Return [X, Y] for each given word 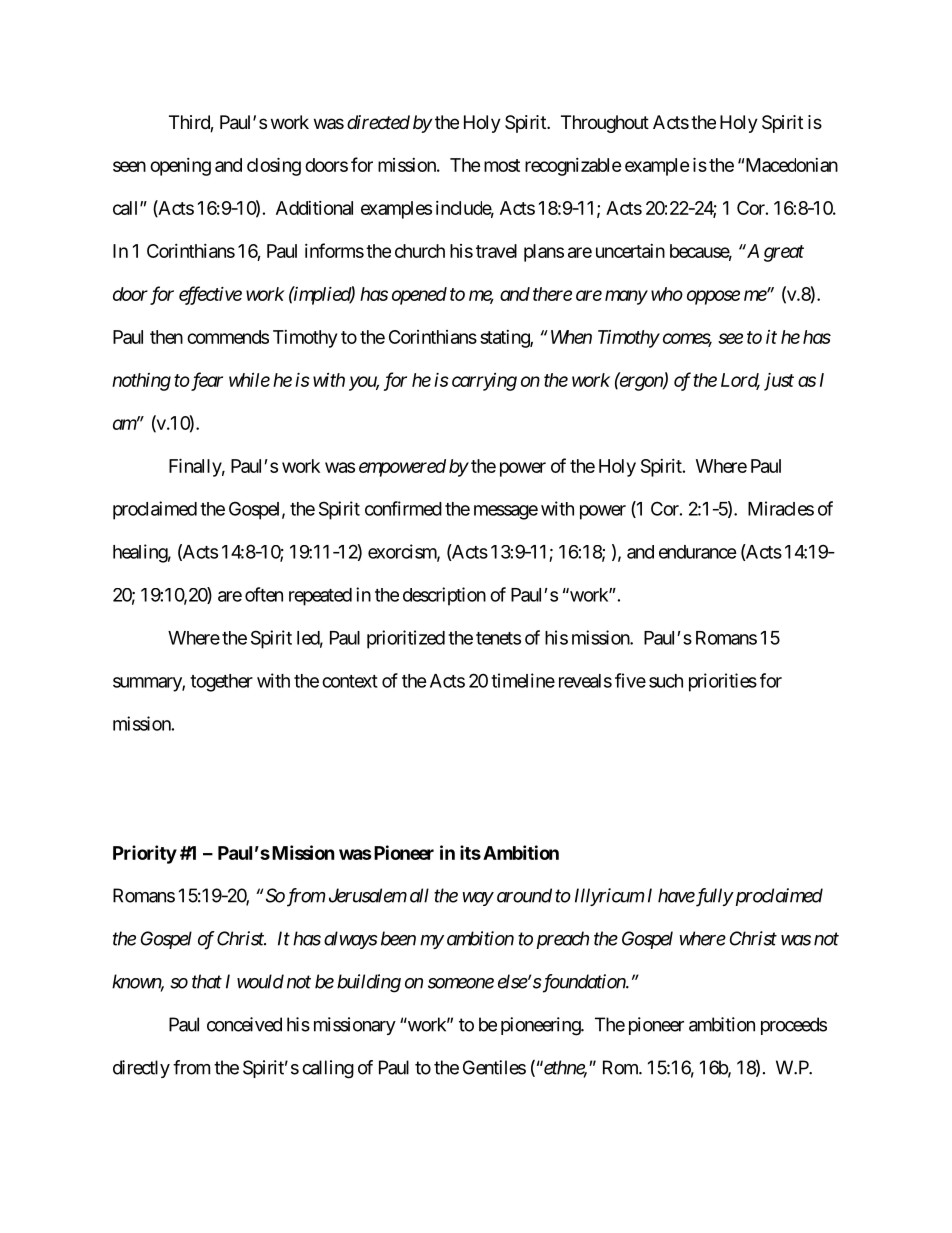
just [779, 382]
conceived [244, 1024]
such [666, 681]
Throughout [605, 124]
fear [206, 381]
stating [505, 339]
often [264, 594]
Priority [145, 854]
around [524, 895]
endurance [698, 552]
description [444, 596]
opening [180, 167]
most [502, 165]
